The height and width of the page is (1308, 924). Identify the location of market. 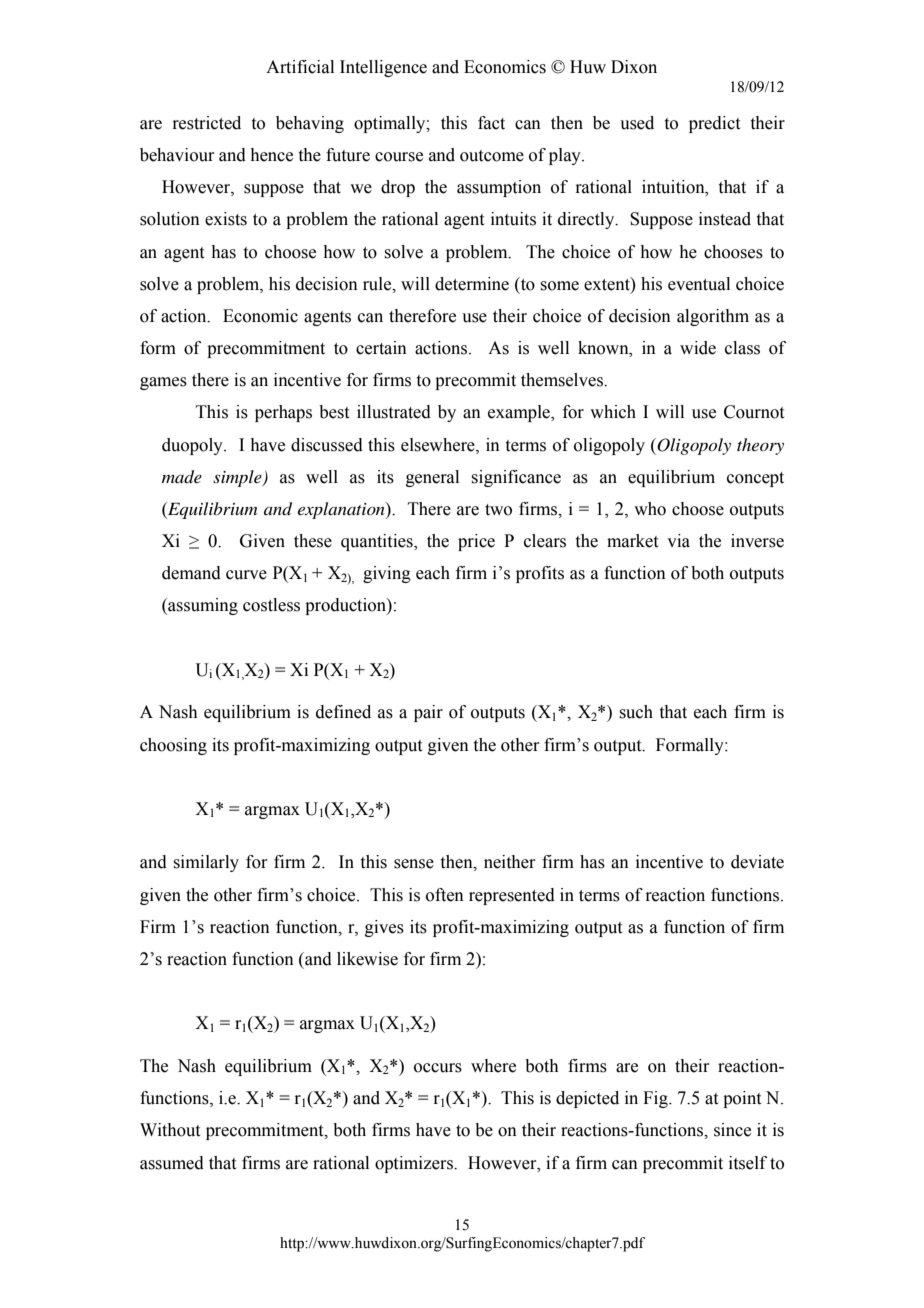
(632, 541).
